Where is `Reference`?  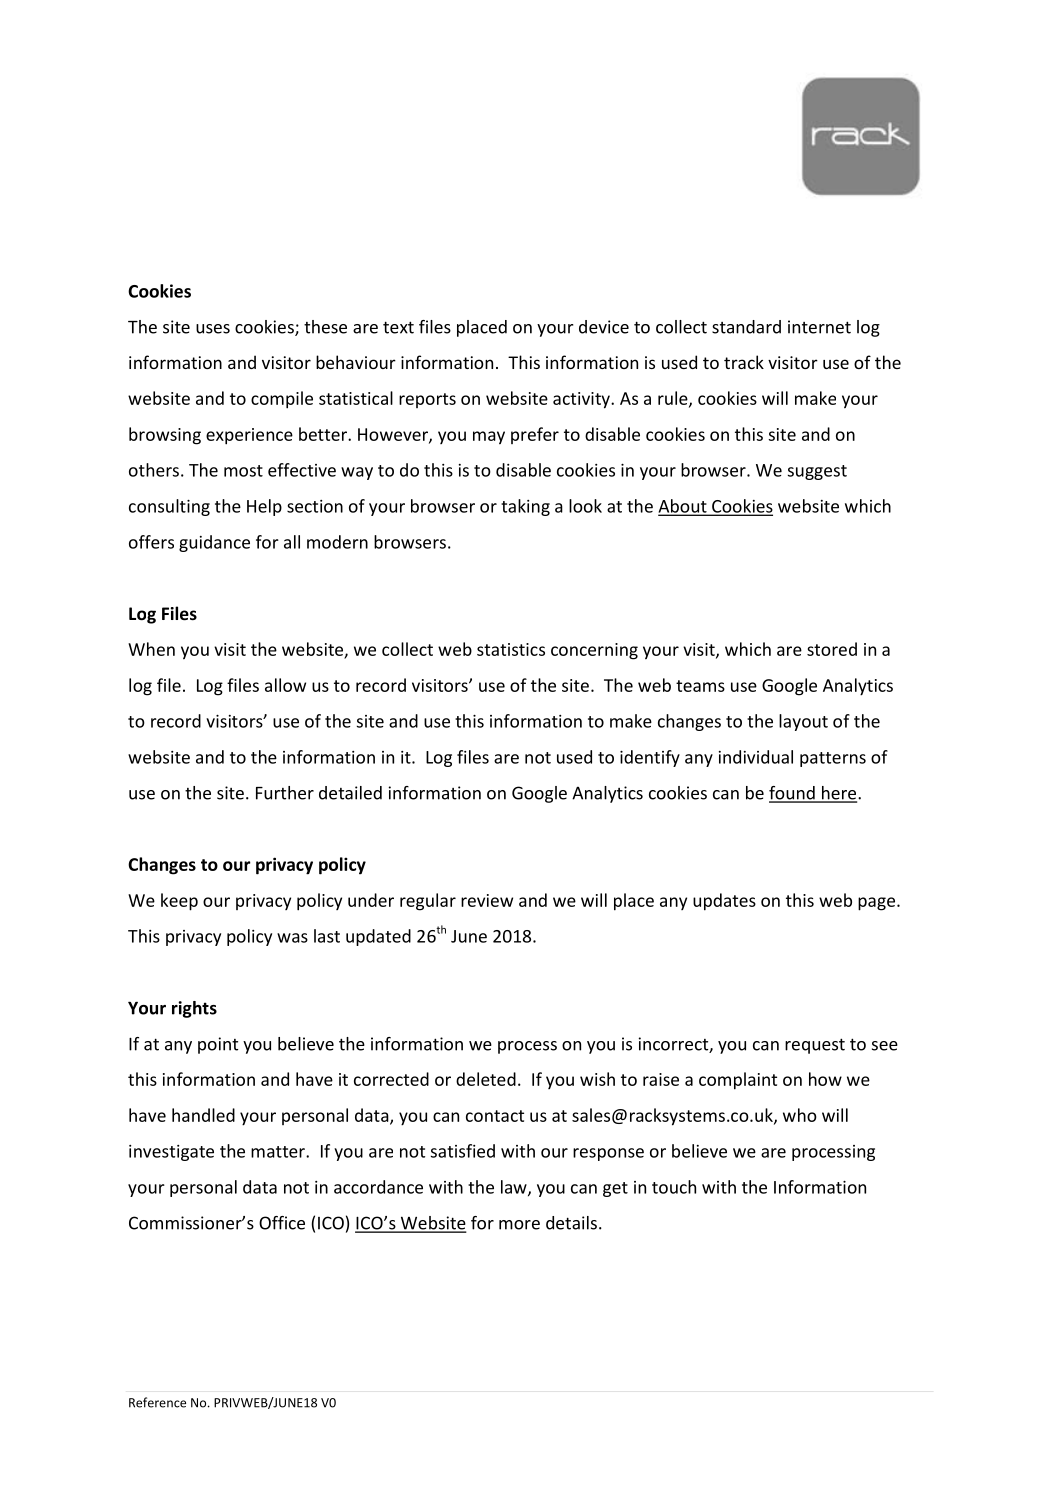
Reference is located at coordinates (157, 1402).
